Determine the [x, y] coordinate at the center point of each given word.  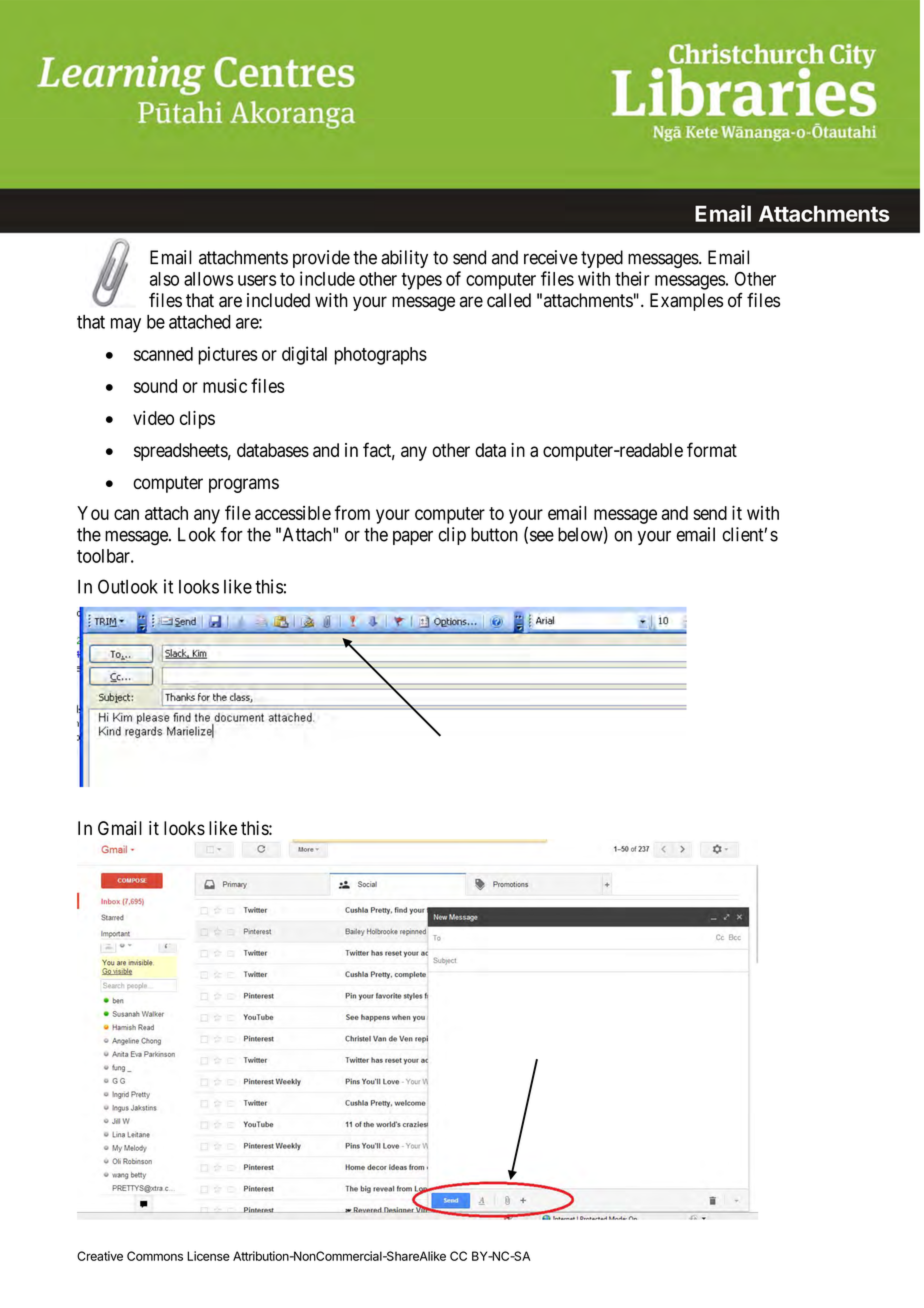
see [540, 537]
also [164, 279]
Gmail [120, 828]
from [352, 512]
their [632, 278]
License [208, 1256]
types [421, 281]
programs [244, 485]
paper [413, 538]
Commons [155, 1256]
